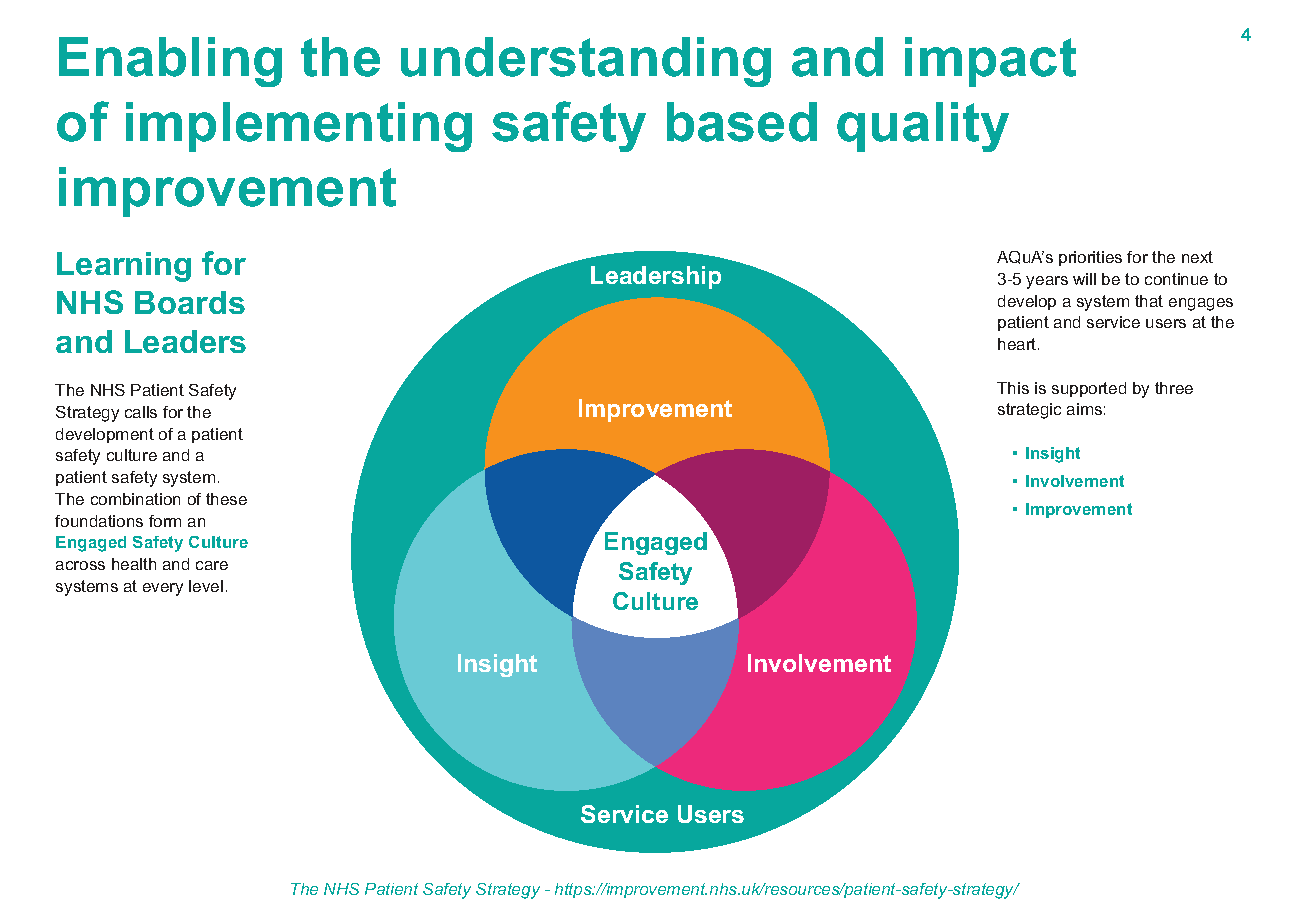  Describe the element at coordinates (170, 62) in the document. I see `Enabling` at that location.
